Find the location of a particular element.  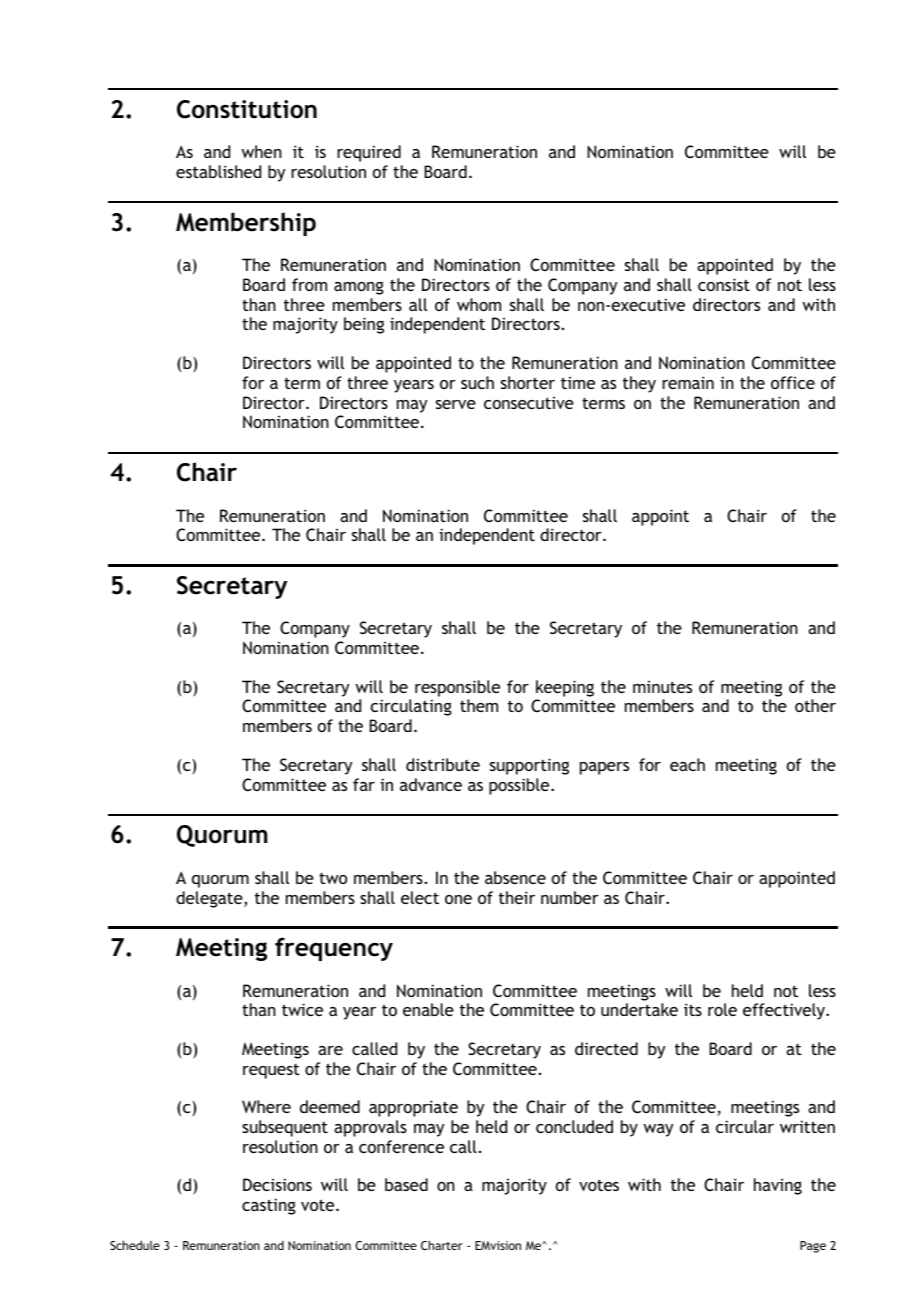

responsible is located at coordinates (457, 688).
